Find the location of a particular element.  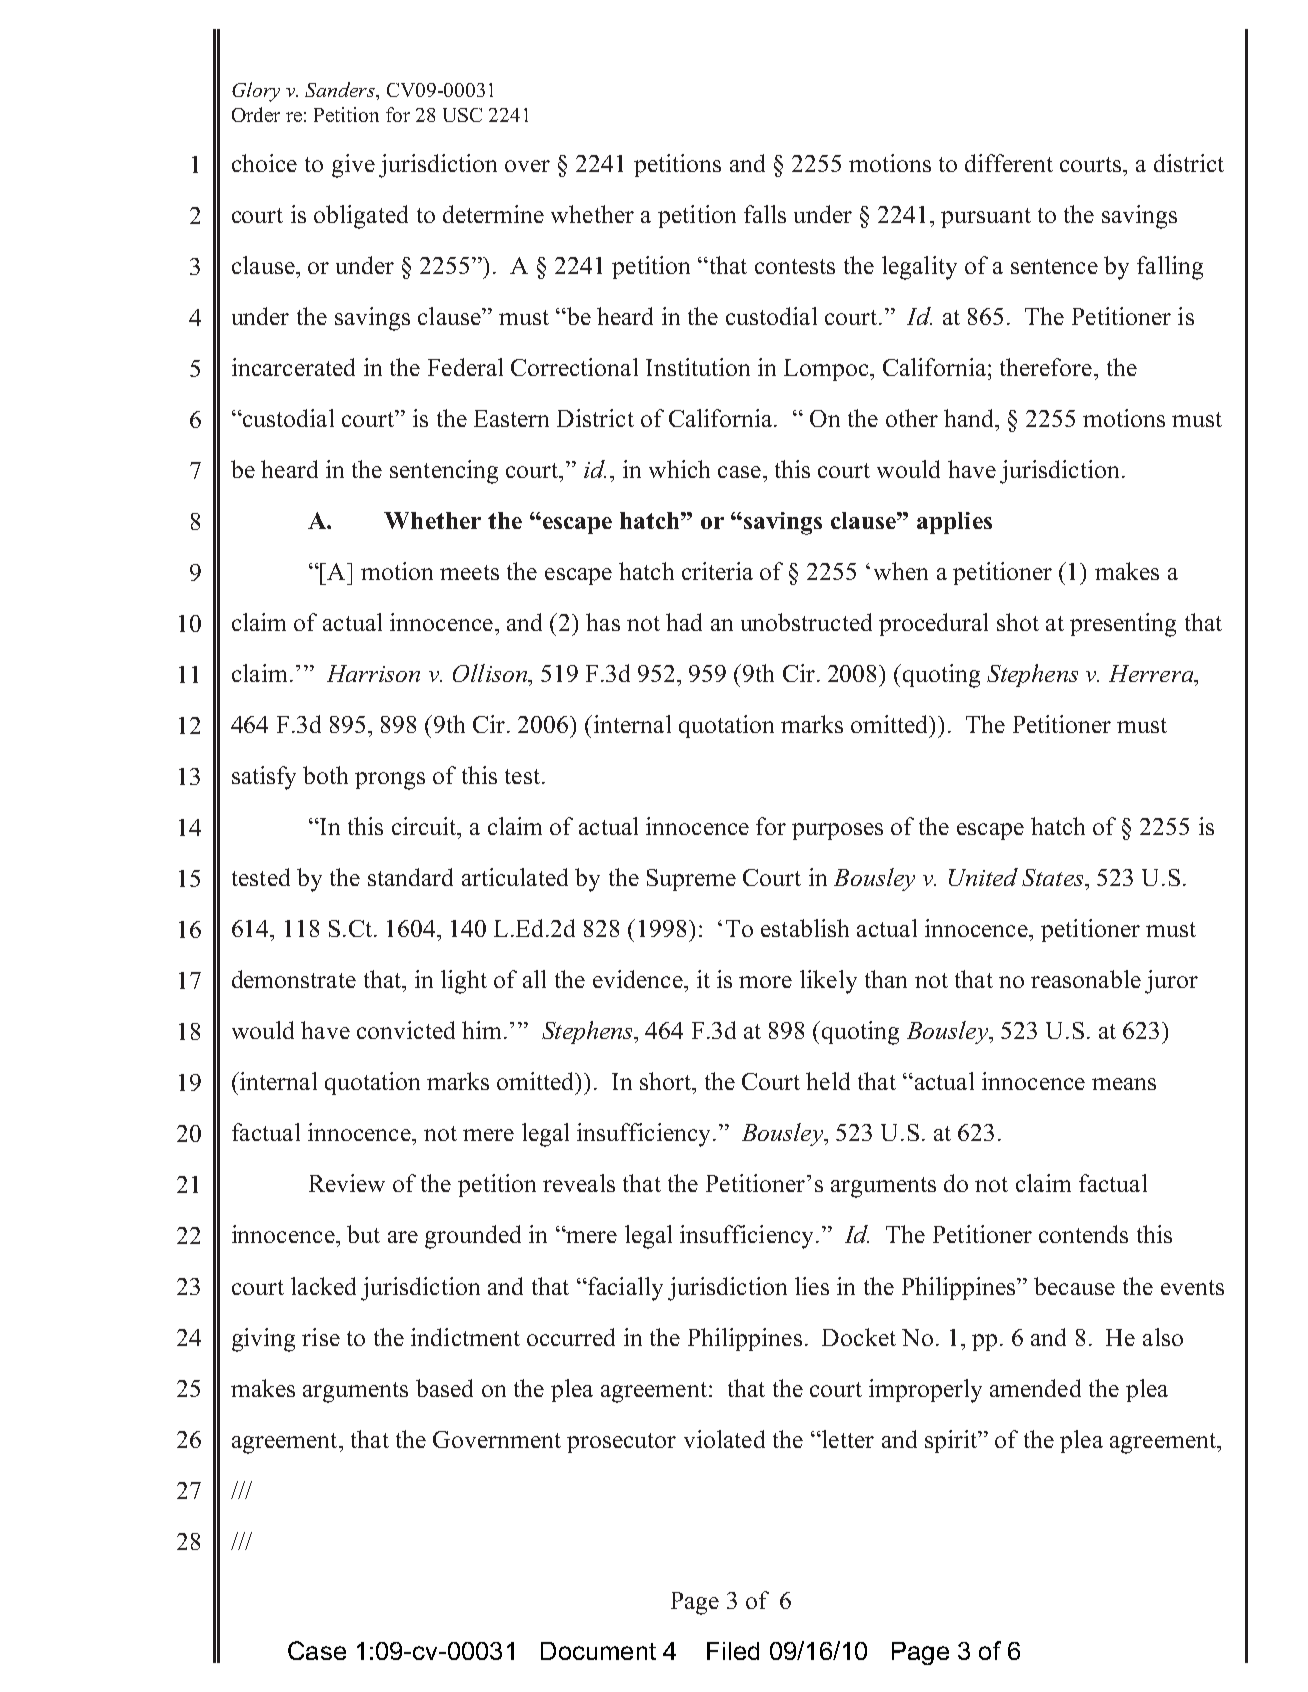

give is located at coordinates (353, 166).
